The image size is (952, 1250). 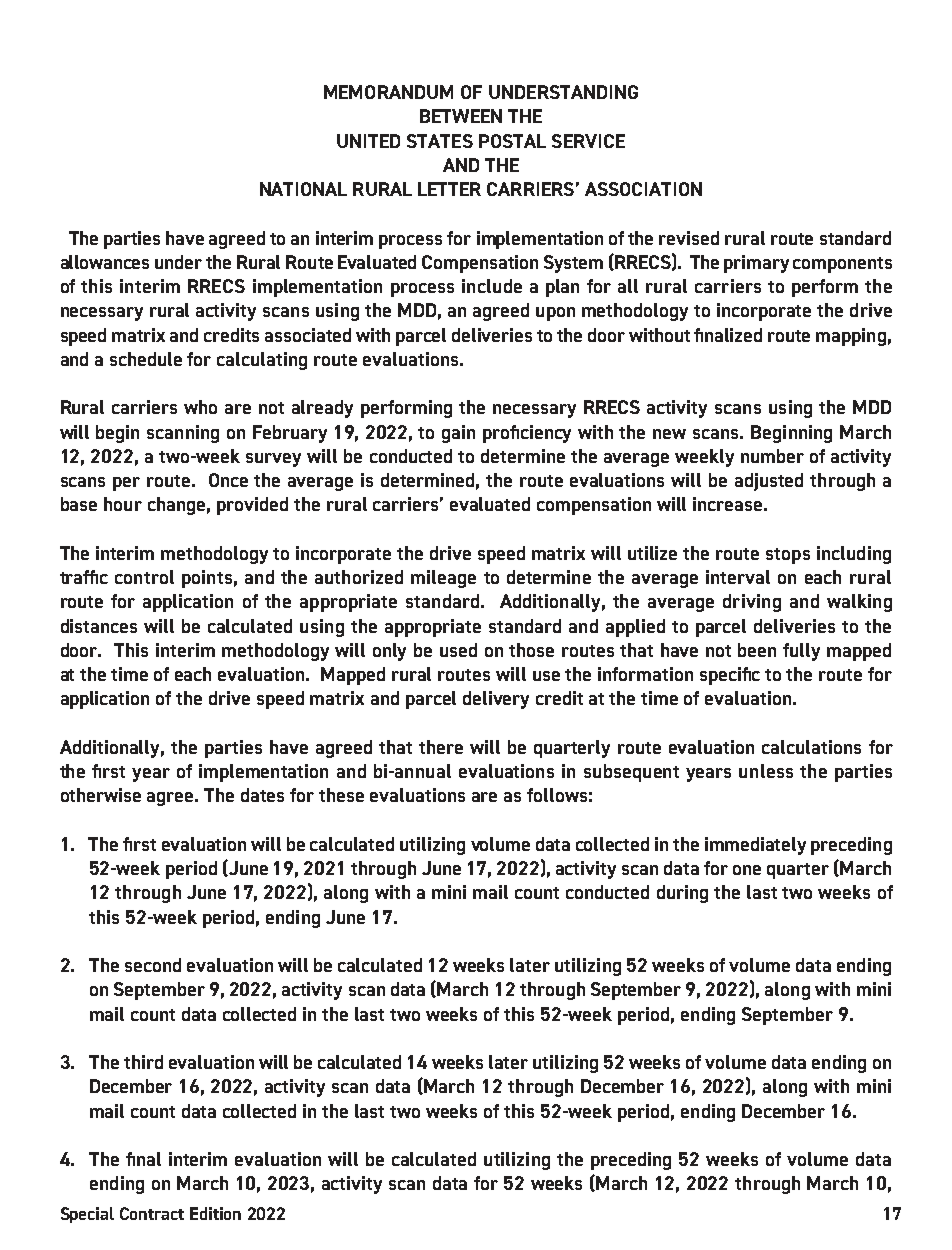 What do you see at coordinates (461, 116) in the document?
I see `BETWEEN` at bounding box center [461, 116].
